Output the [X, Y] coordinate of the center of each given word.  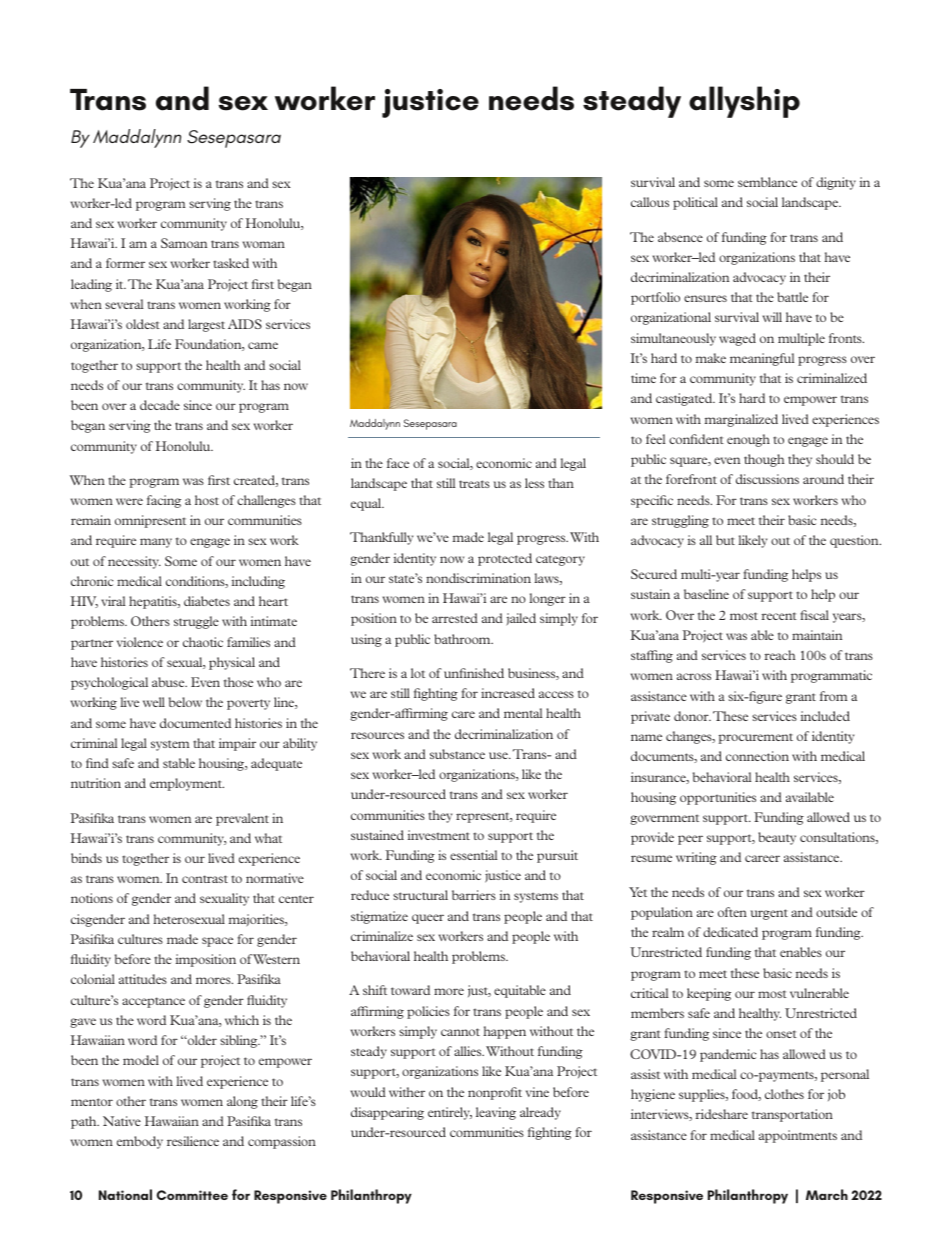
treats [474, 484]
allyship [744, 102]
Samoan [184, 243]
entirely [450, 1113]
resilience [193, 1141]
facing [164, 501]
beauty [777, 838]
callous [650, 202]
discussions [767, 479]
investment [439, 835]
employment [187, 784]
